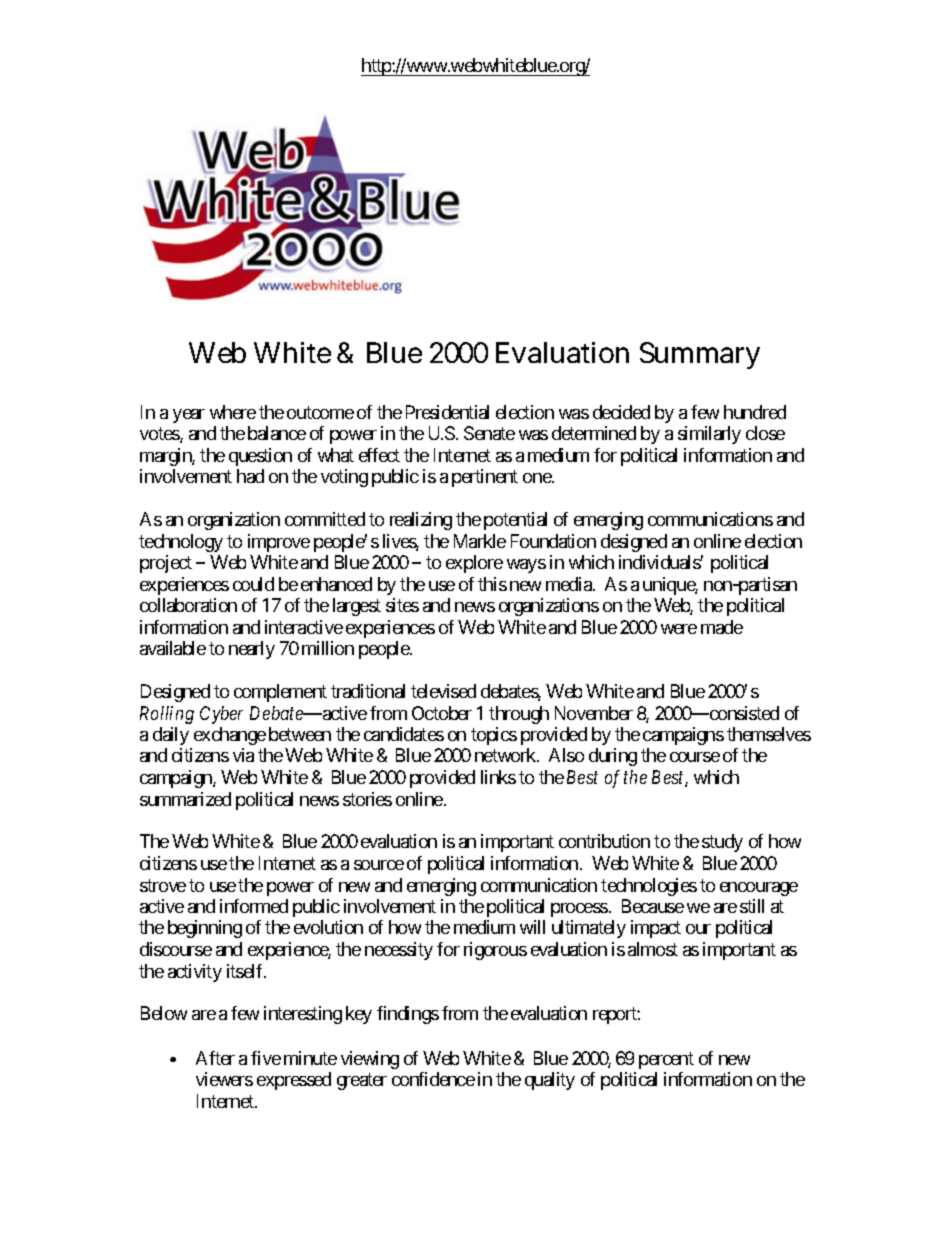 The height and width of the screenshot is (1233, 952). Describe the element at coordinates (700, 355) in the screenshot. I see `Summary` at that location.
